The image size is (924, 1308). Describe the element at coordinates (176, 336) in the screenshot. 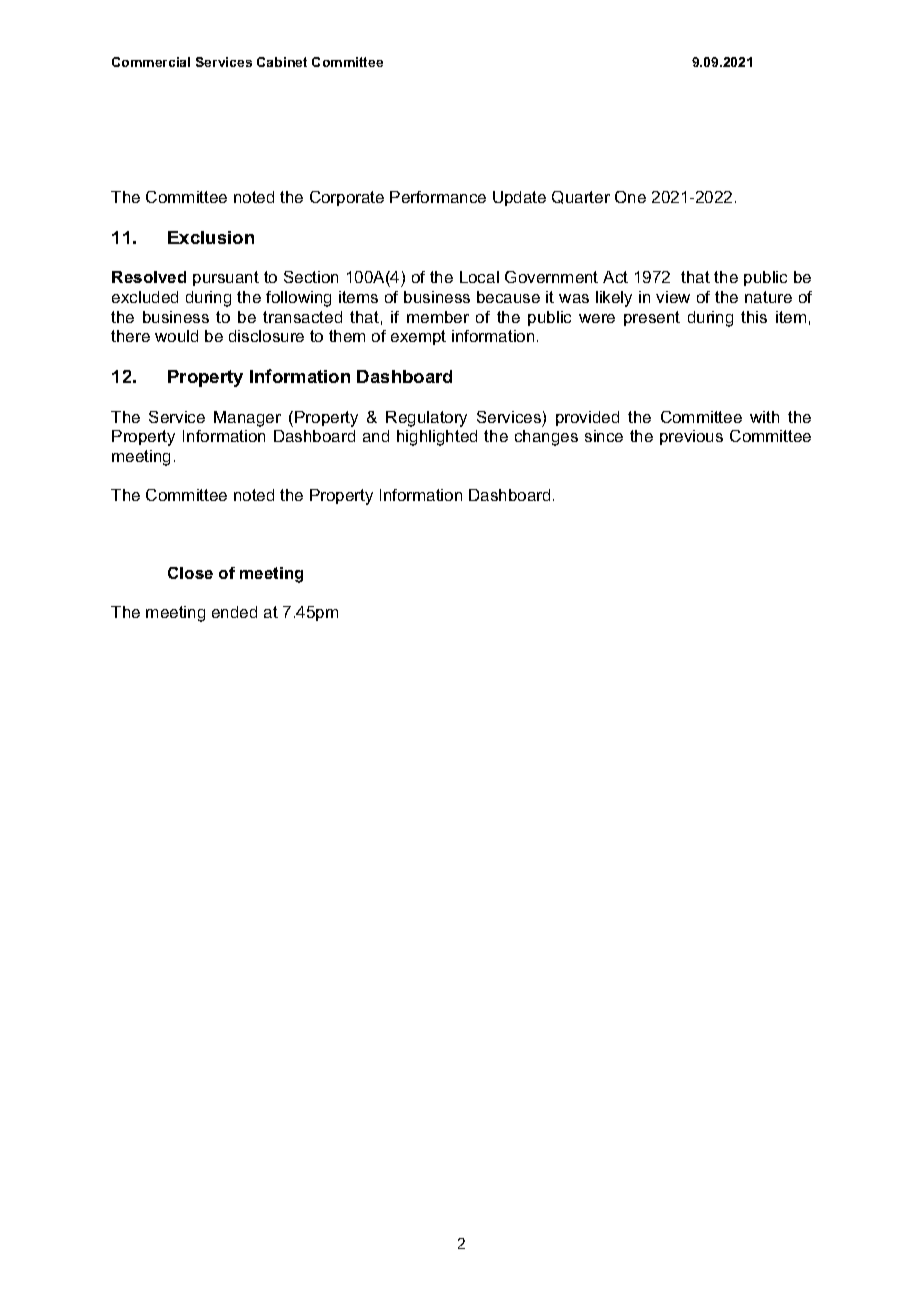

I see `would` at that location.
